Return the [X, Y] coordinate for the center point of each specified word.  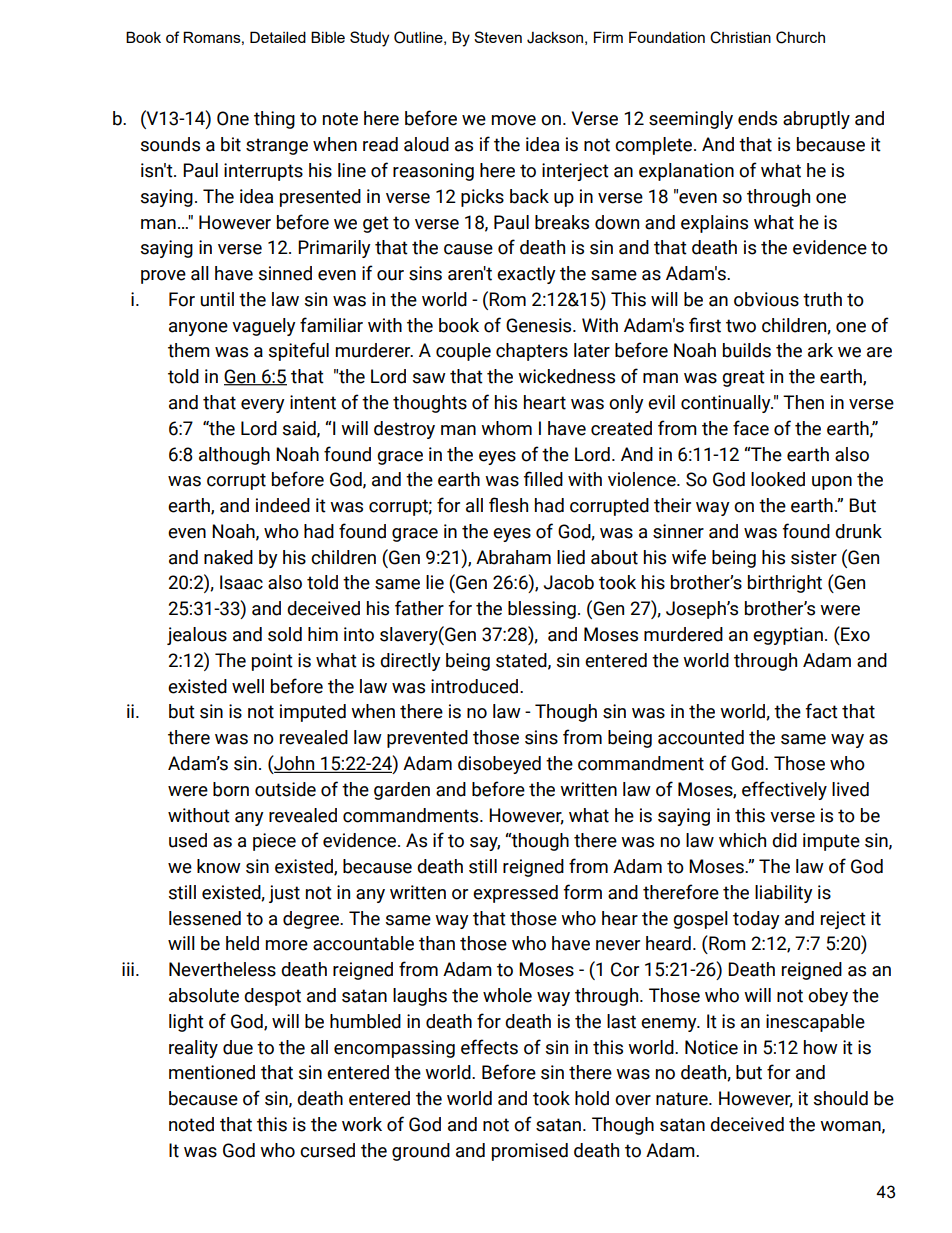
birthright [785, 584]
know [219, 866]
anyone [198, 329]
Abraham [513, 557]
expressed [515, 894]
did [784, 840]
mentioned [212, 1072]
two [741, 326]
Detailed [278, 37]
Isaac [241, 582]
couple [463, 352]
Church [800, 37]
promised [530, 1152]
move [514, 120]
